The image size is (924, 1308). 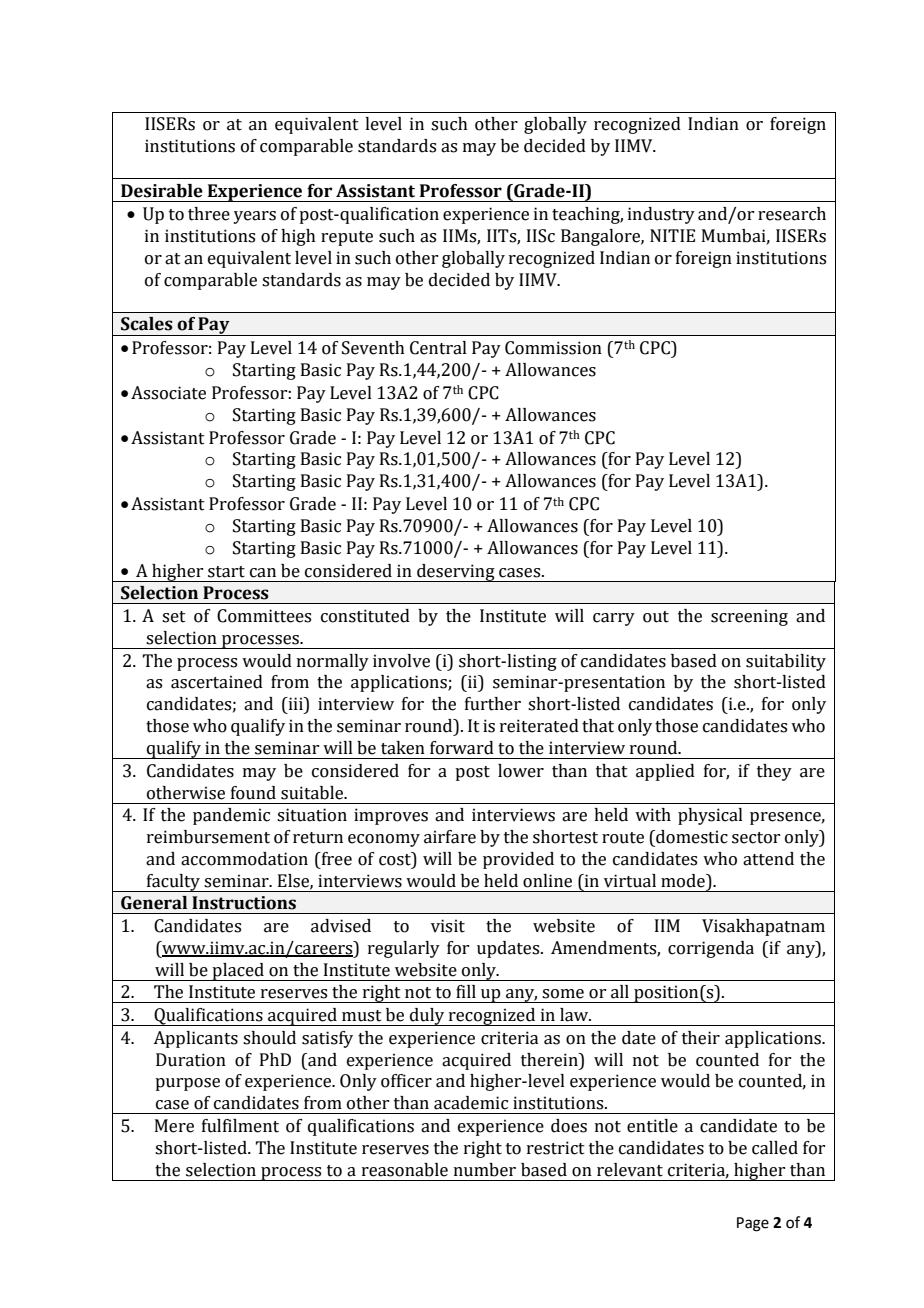 I want to click on industry, so click(x=661, y=215).
